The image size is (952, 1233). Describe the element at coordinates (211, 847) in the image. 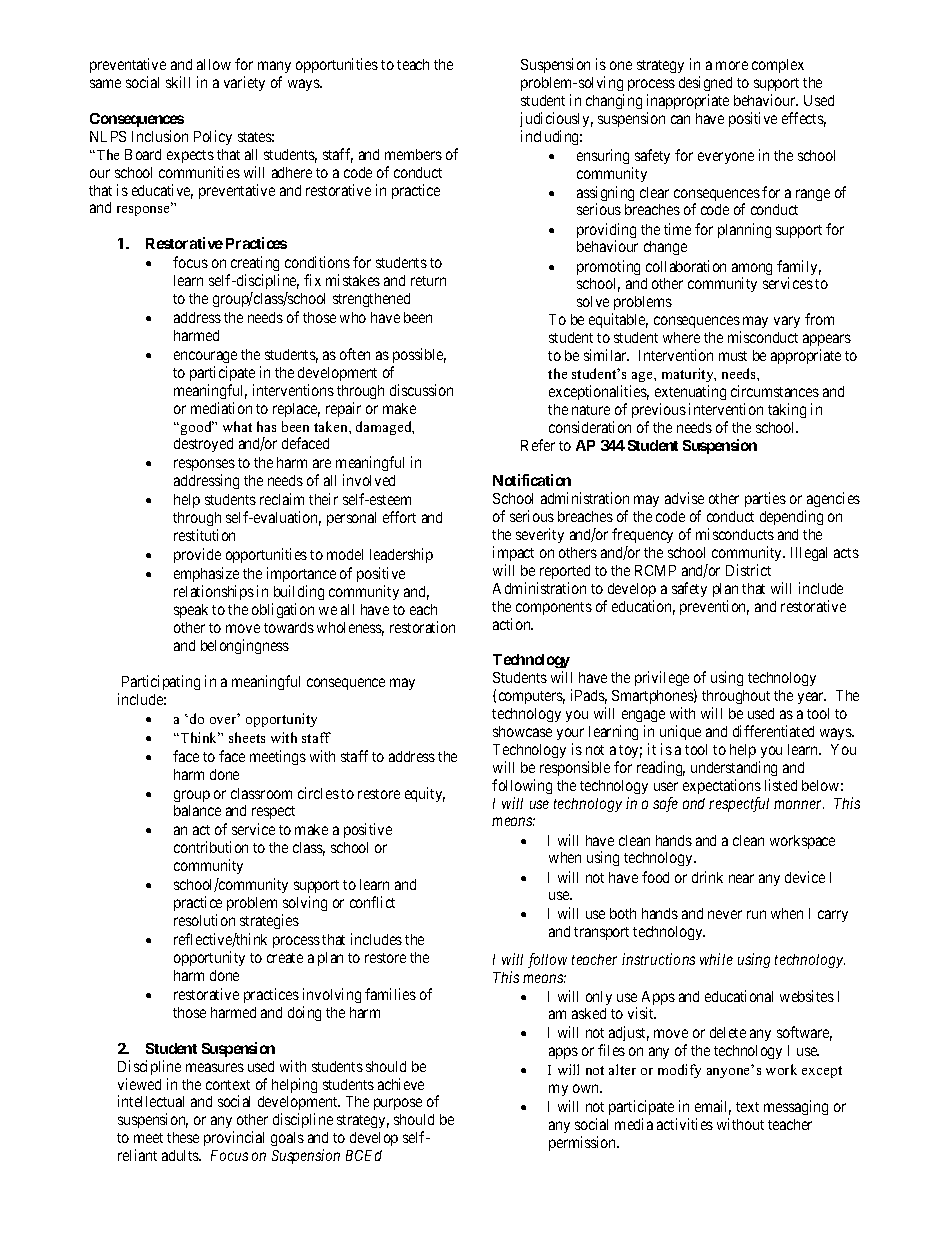

I see `contribution` at that location.
